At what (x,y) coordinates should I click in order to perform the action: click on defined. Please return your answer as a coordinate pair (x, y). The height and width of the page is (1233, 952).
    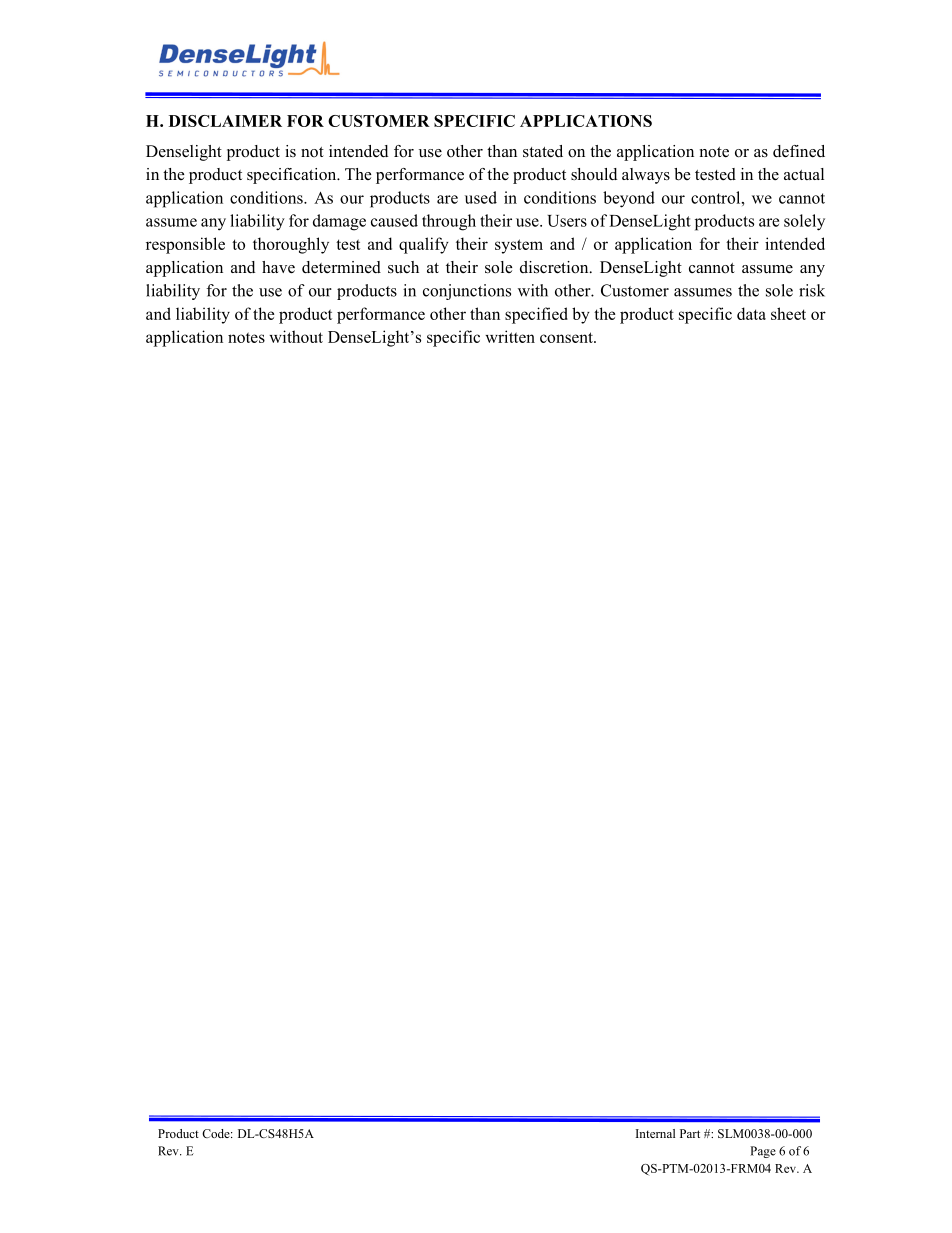
    Looking at the image, I should click on (799, 151).
